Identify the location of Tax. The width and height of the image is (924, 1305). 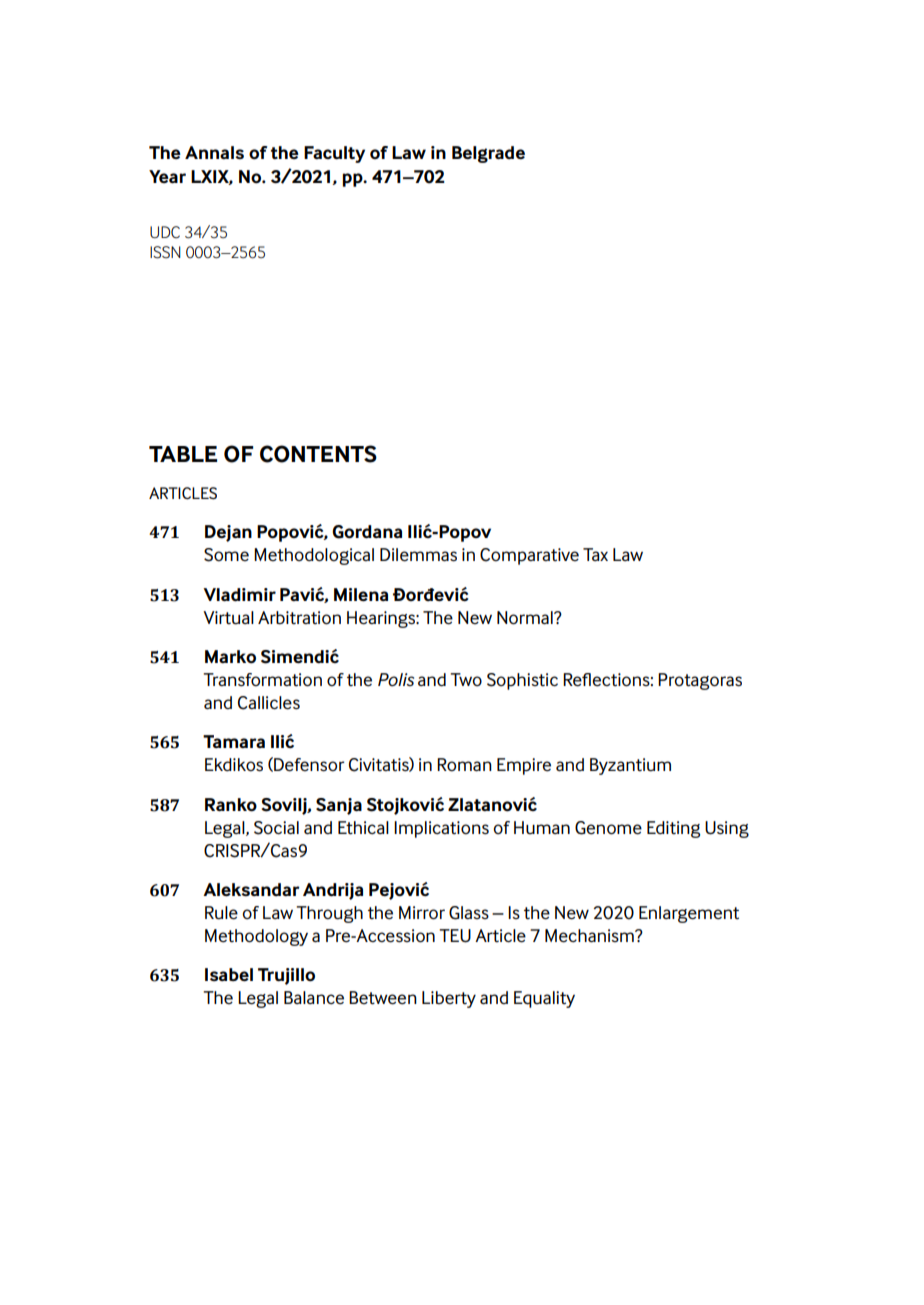
(595, 554).
